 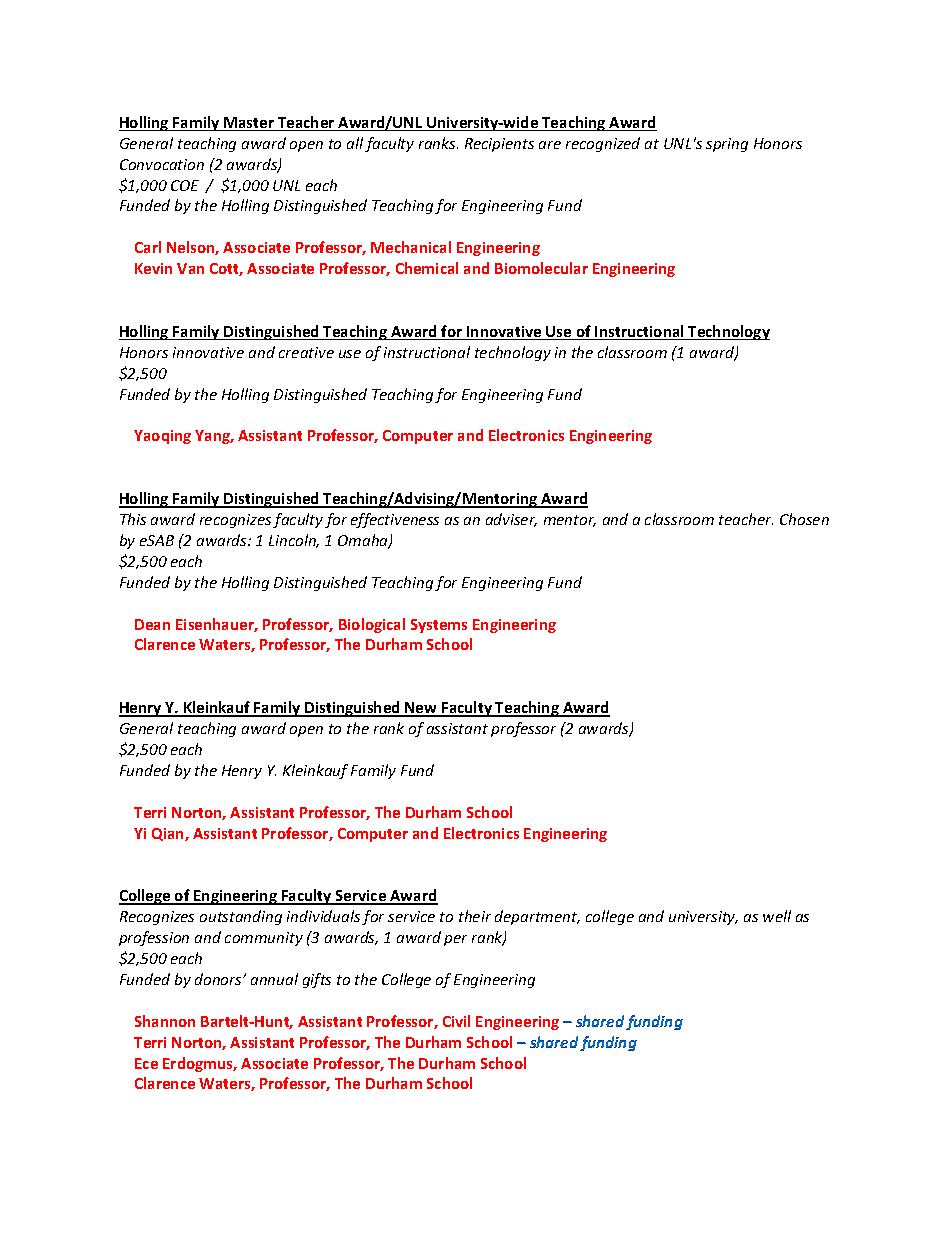 What do you see at coordinates (804, 519) in the page?
I see `Chosen` at bounding box center [804, 519].
